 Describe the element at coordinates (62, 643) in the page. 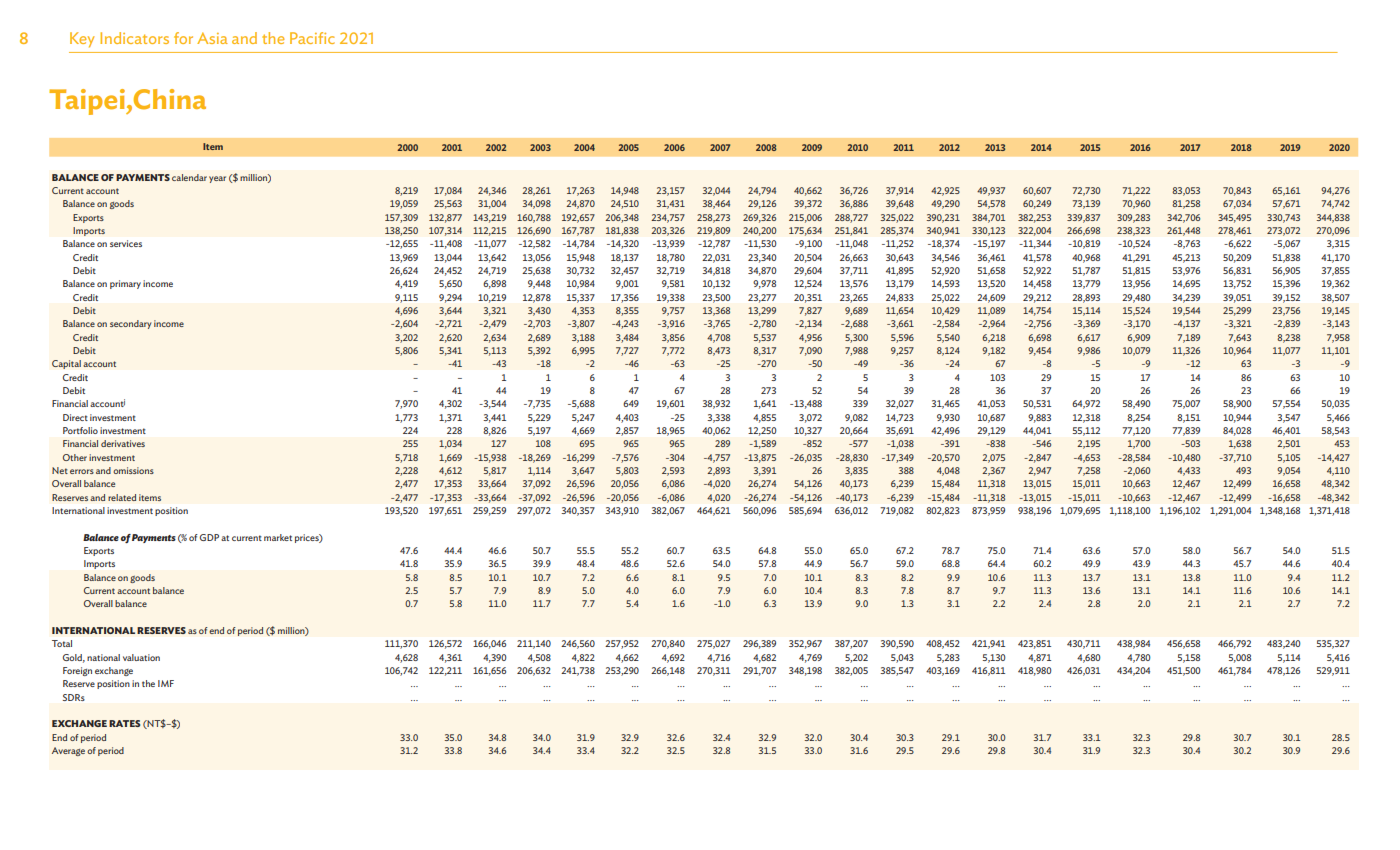

I see `Total` at that location.
